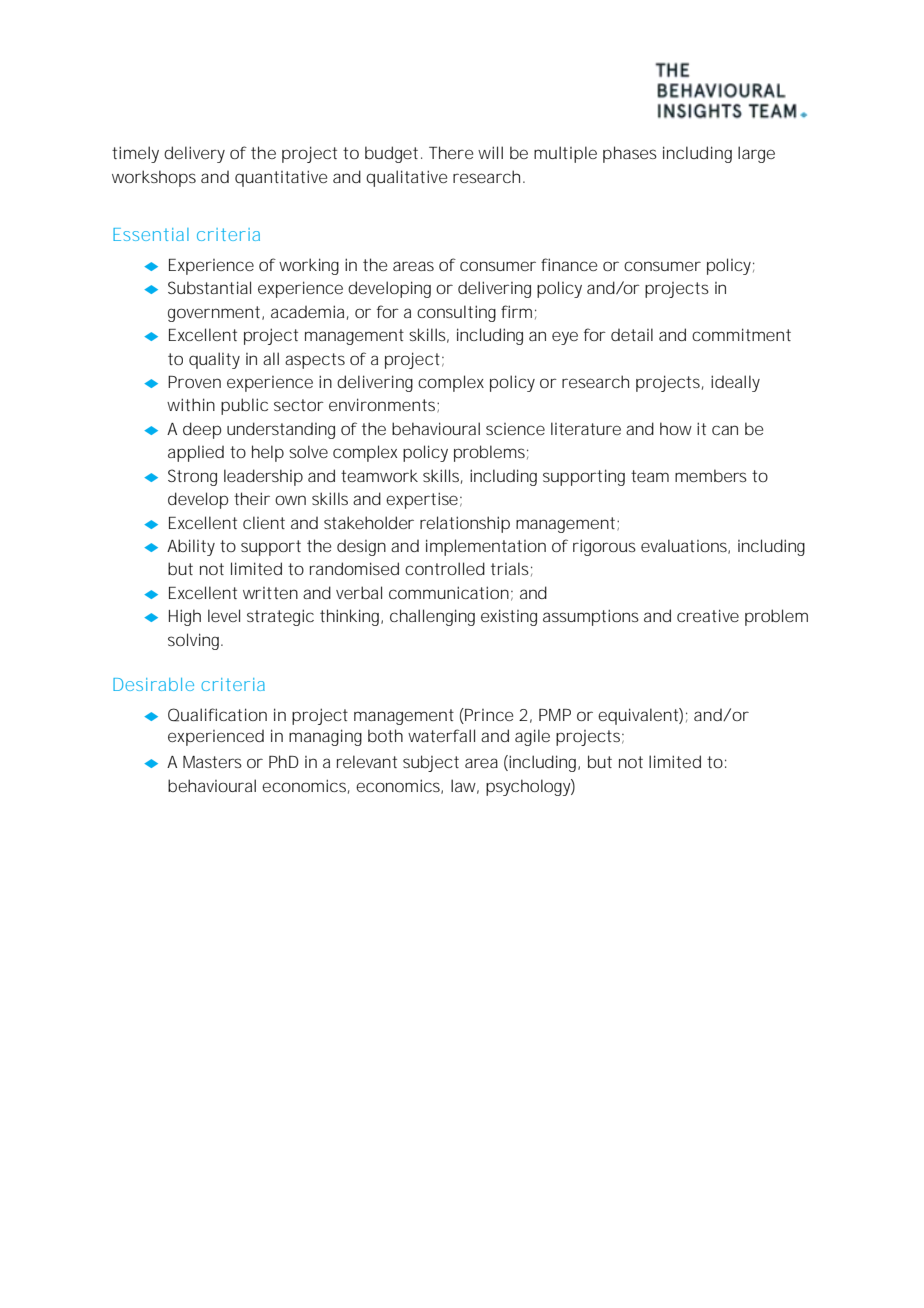  What do you see at coordinates (630, 154) in the page?
I see `phases` at bounding box center [630, 154].
